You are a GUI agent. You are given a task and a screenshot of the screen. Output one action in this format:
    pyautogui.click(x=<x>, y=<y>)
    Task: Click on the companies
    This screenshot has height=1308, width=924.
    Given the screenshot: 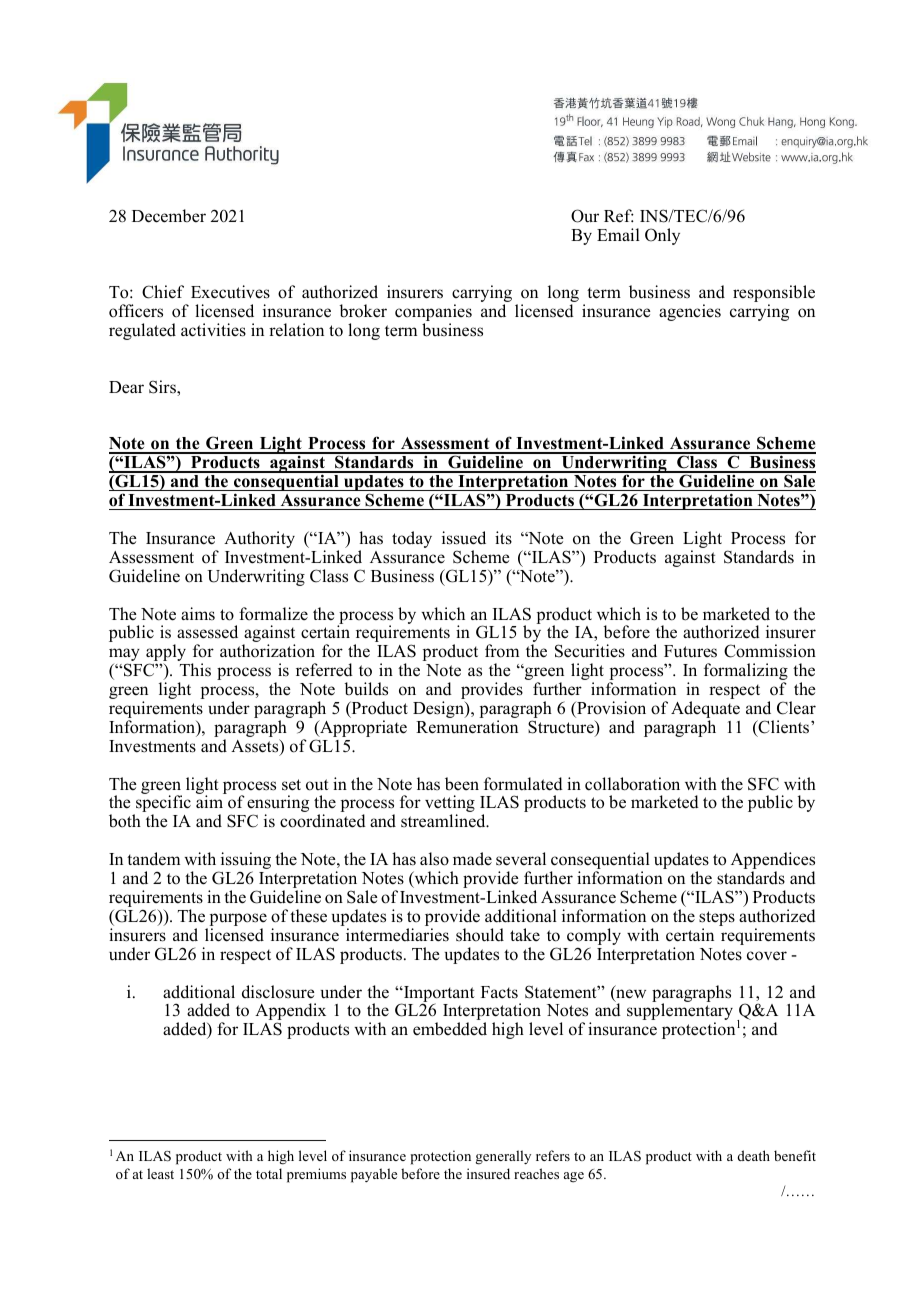 What is the action you would take?
    pyautogui.click(x=433, y=314)
